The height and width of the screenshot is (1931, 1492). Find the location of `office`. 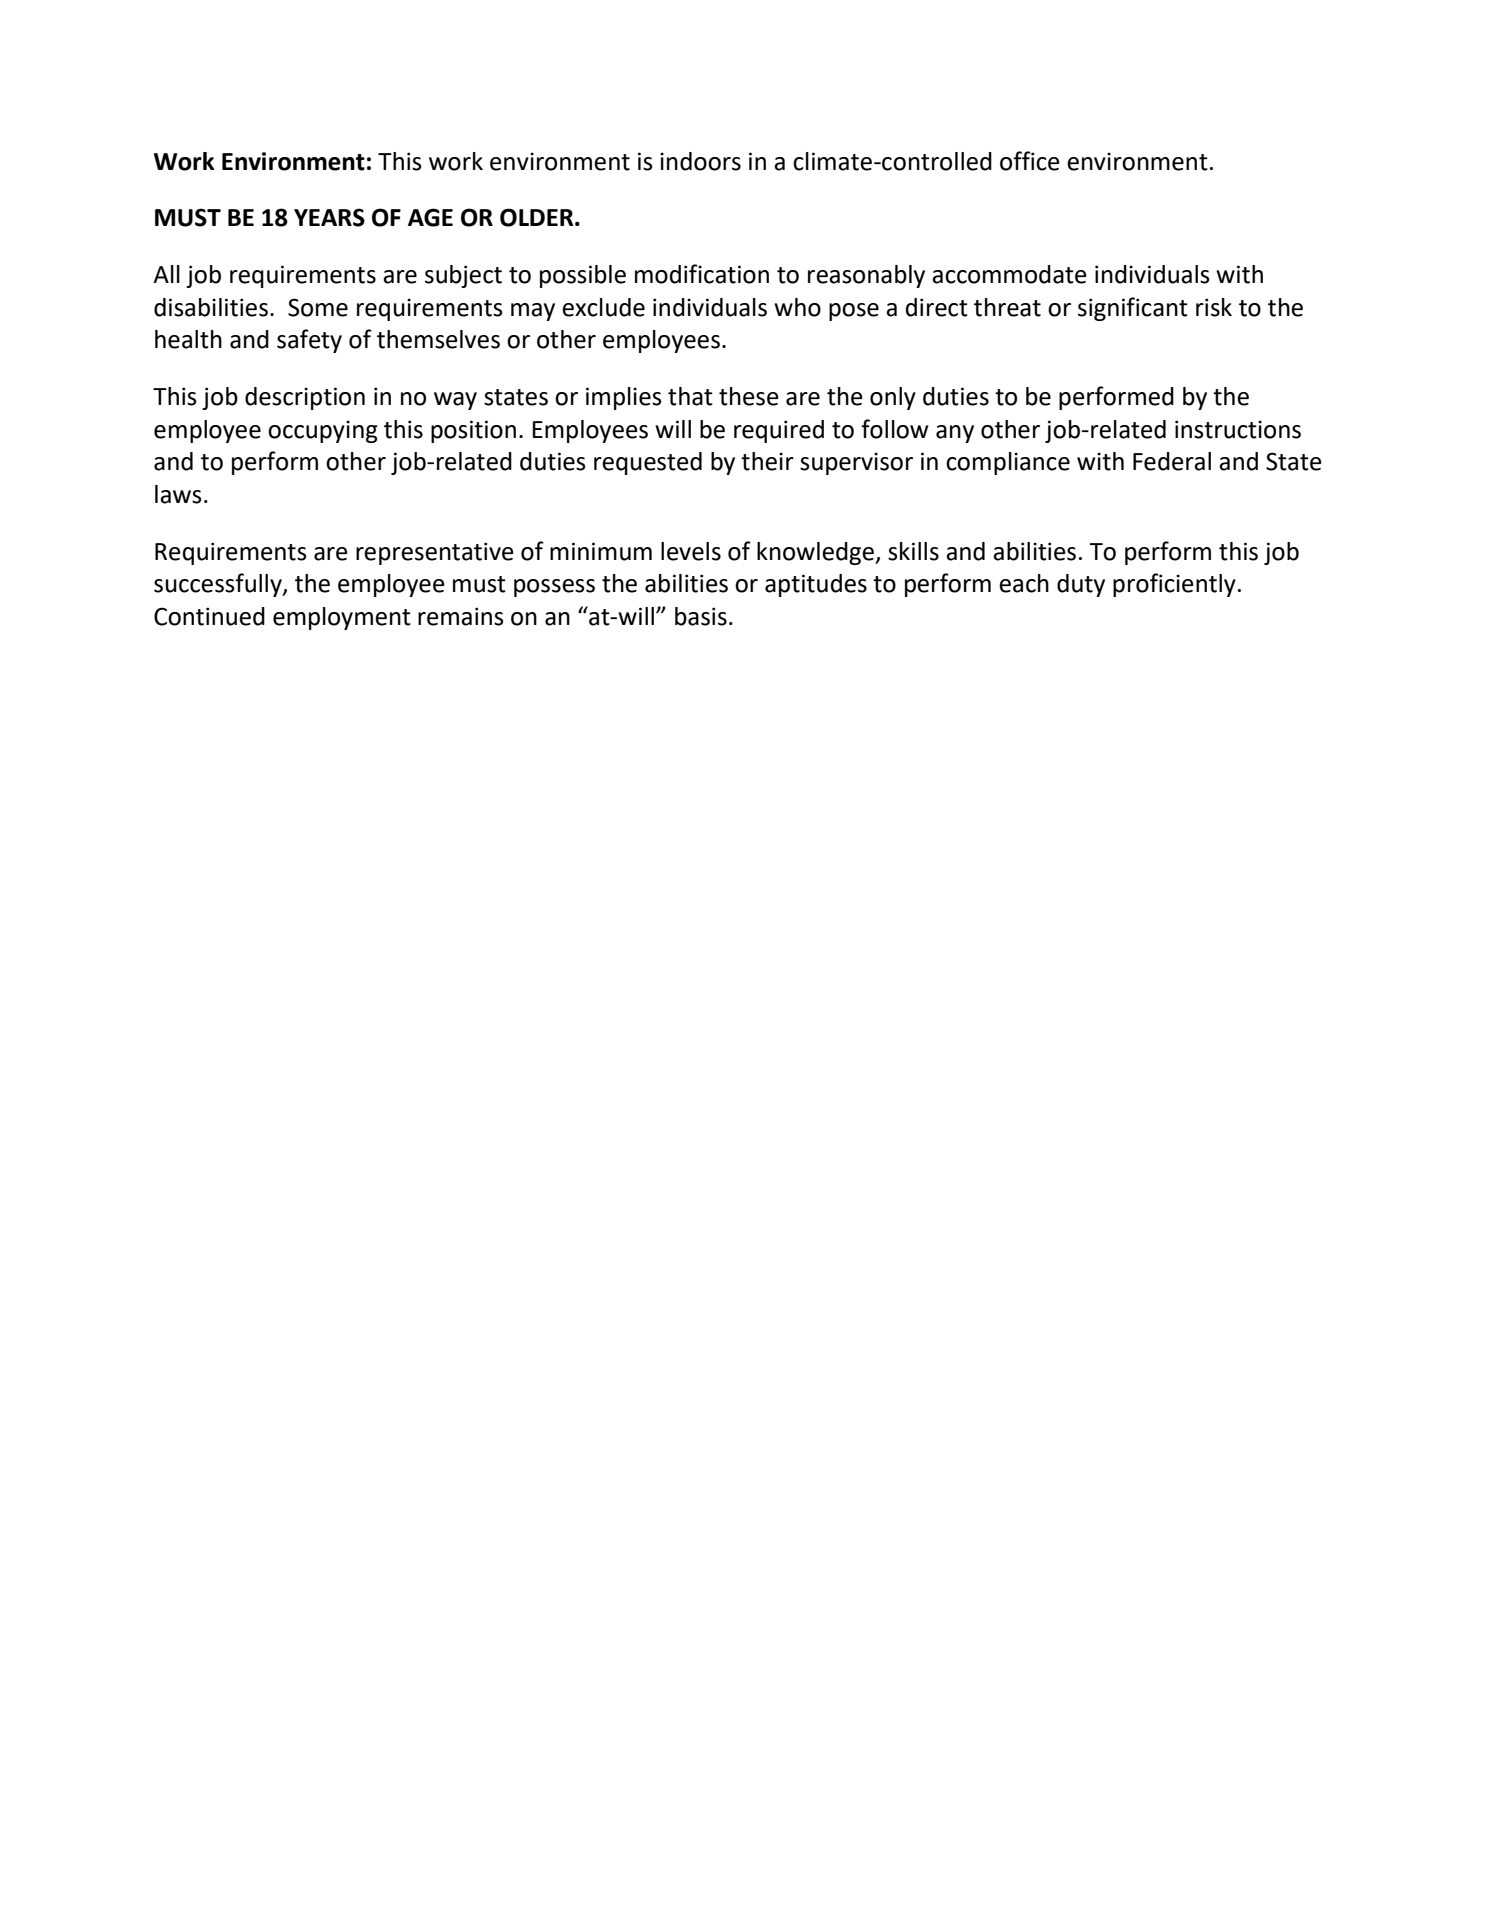

office is located at coordinates (1030, 161).
